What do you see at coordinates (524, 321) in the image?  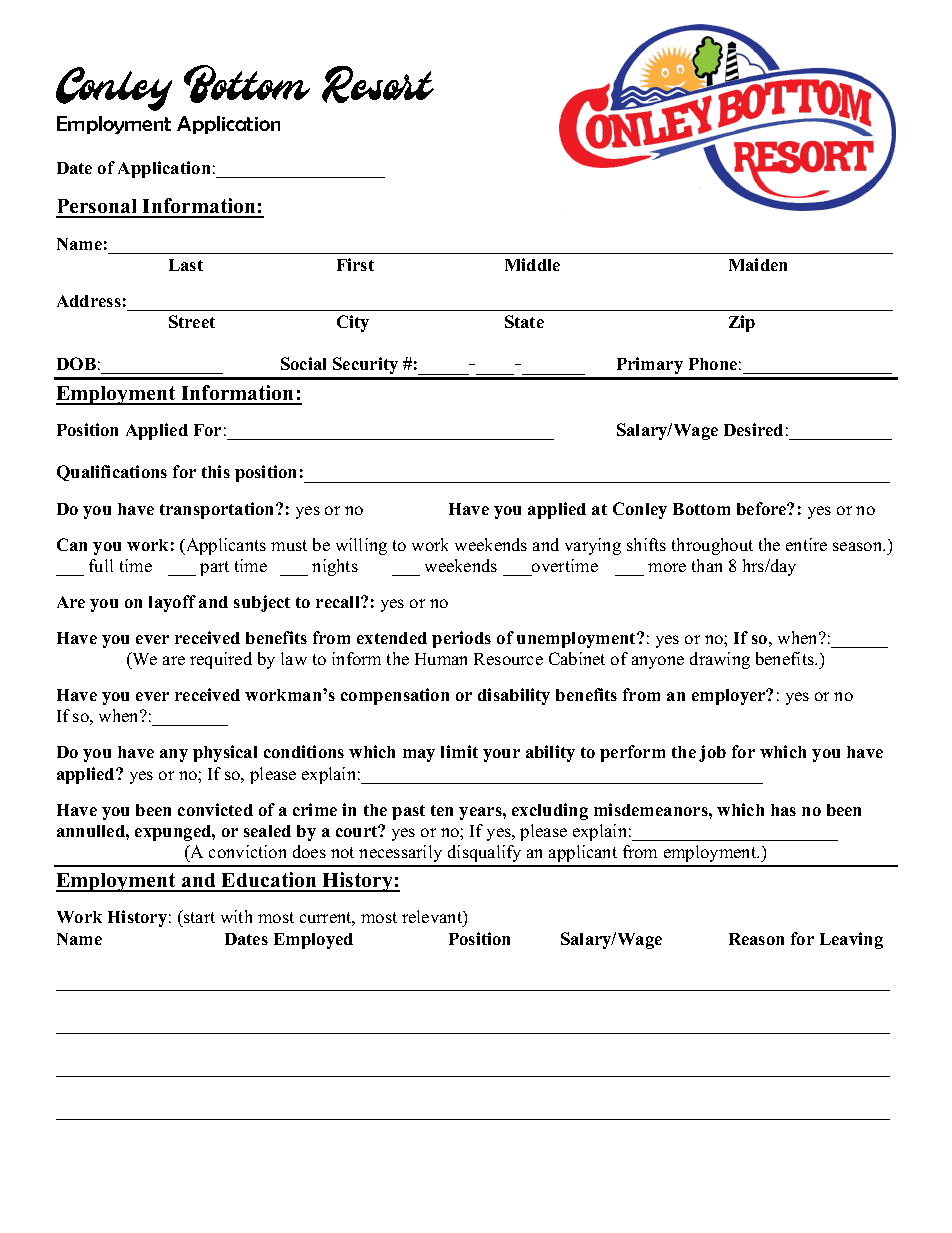 I see `State` at bounding box center [524, 321].
